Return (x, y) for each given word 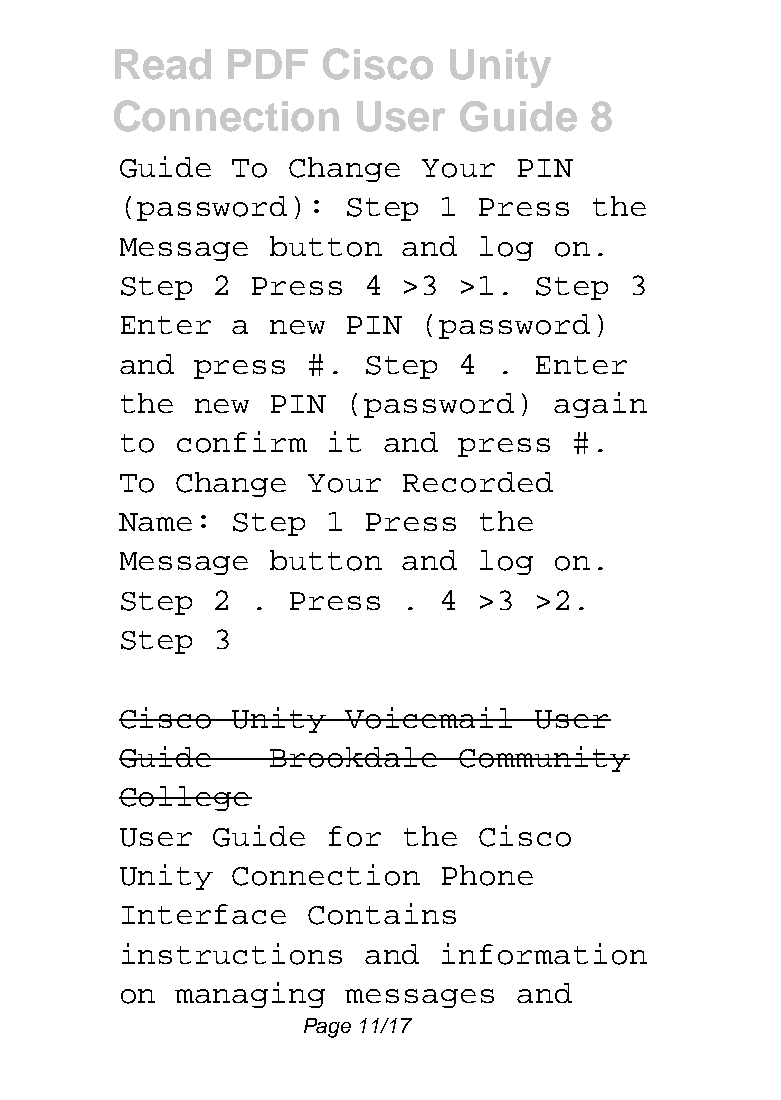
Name (155, 522)
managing (250, 995)
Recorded (478, 482)
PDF (268, 64)
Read (163, 64)
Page (327, 1028)
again (600, 405)
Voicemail (429, 718)
